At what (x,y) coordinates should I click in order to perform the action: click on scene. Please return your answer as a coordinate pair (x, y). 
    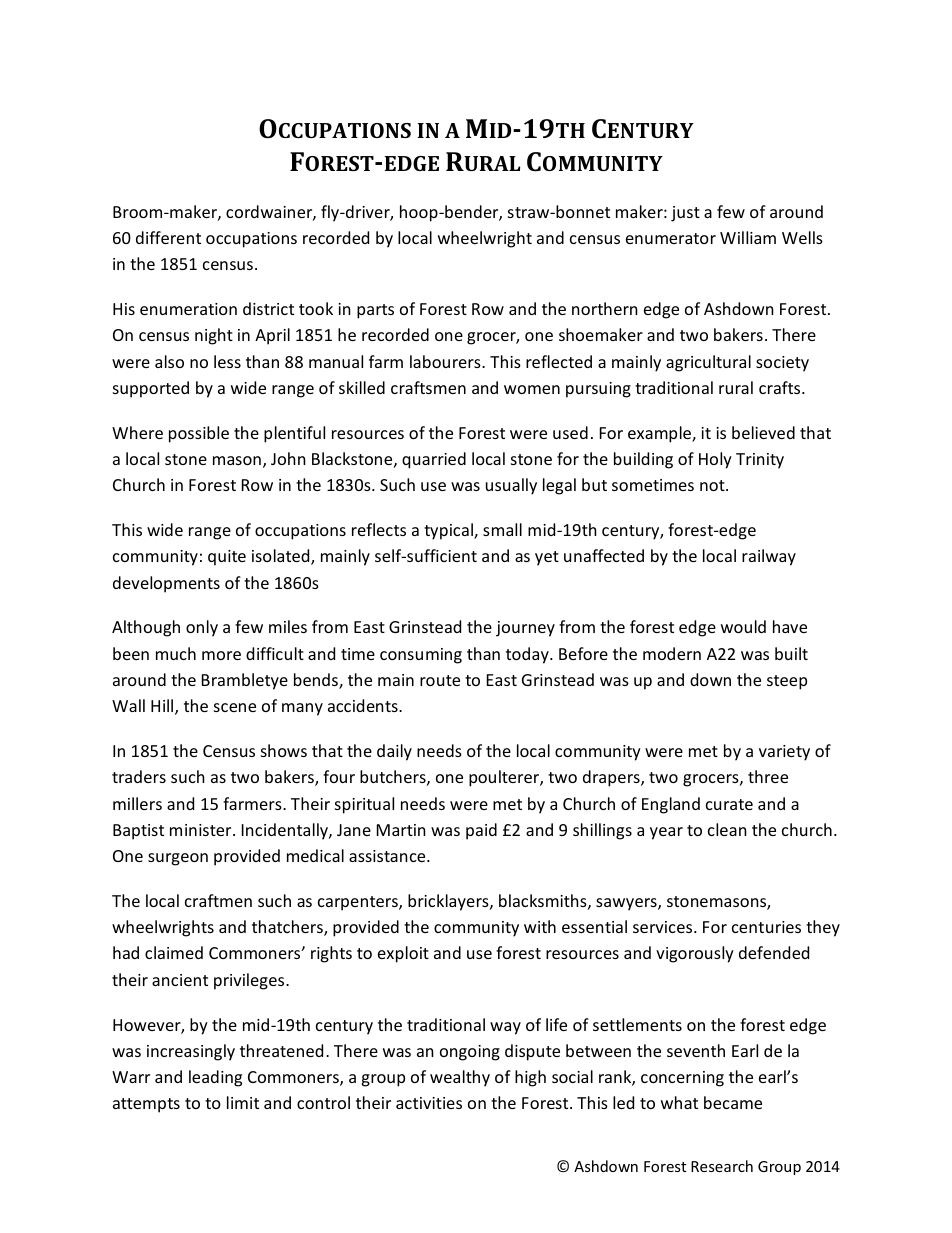
    Looking at the image, I should click on (235, 707).
